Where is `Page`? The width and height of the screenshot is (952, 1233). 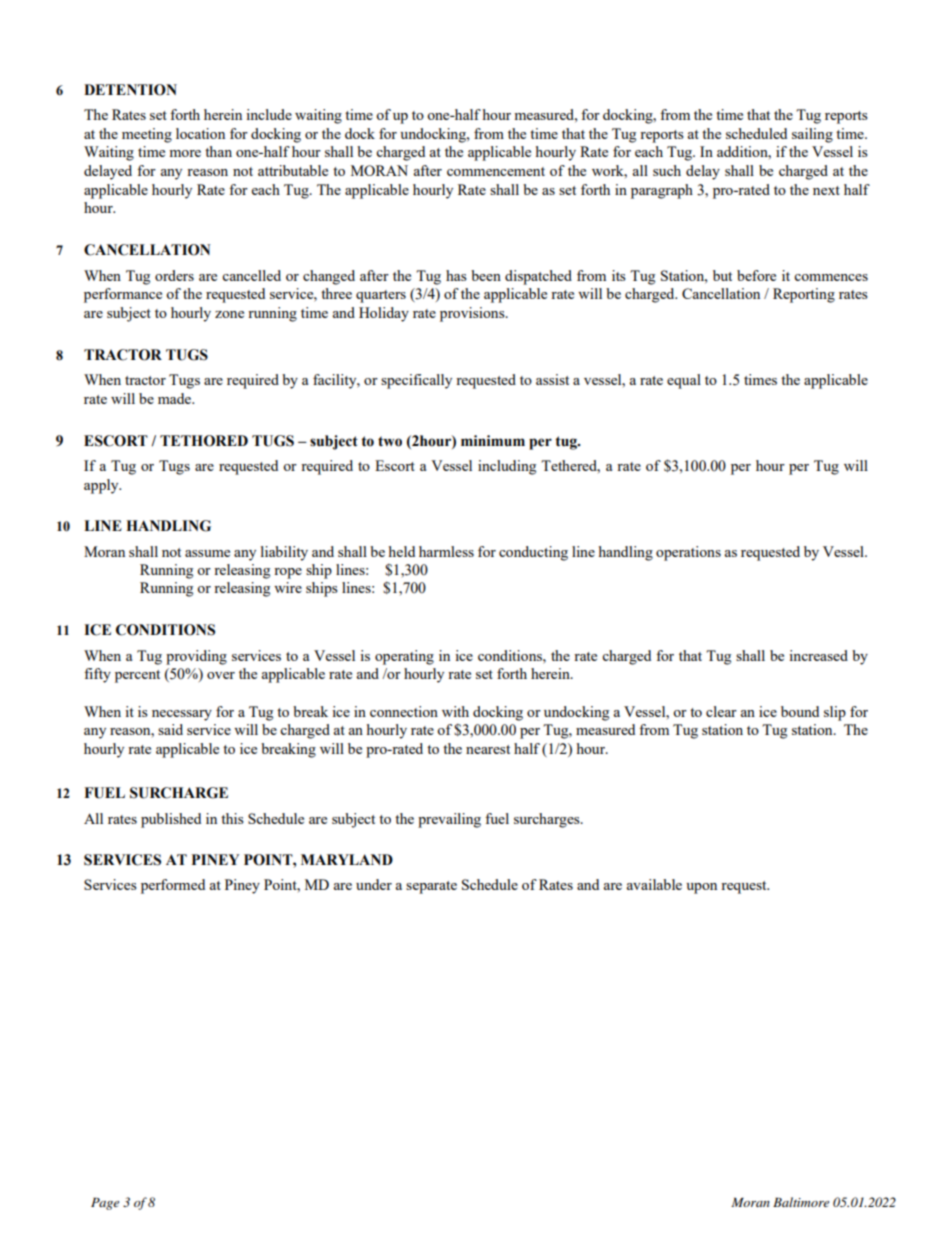
Page is located at coordinates (105, 1204).
